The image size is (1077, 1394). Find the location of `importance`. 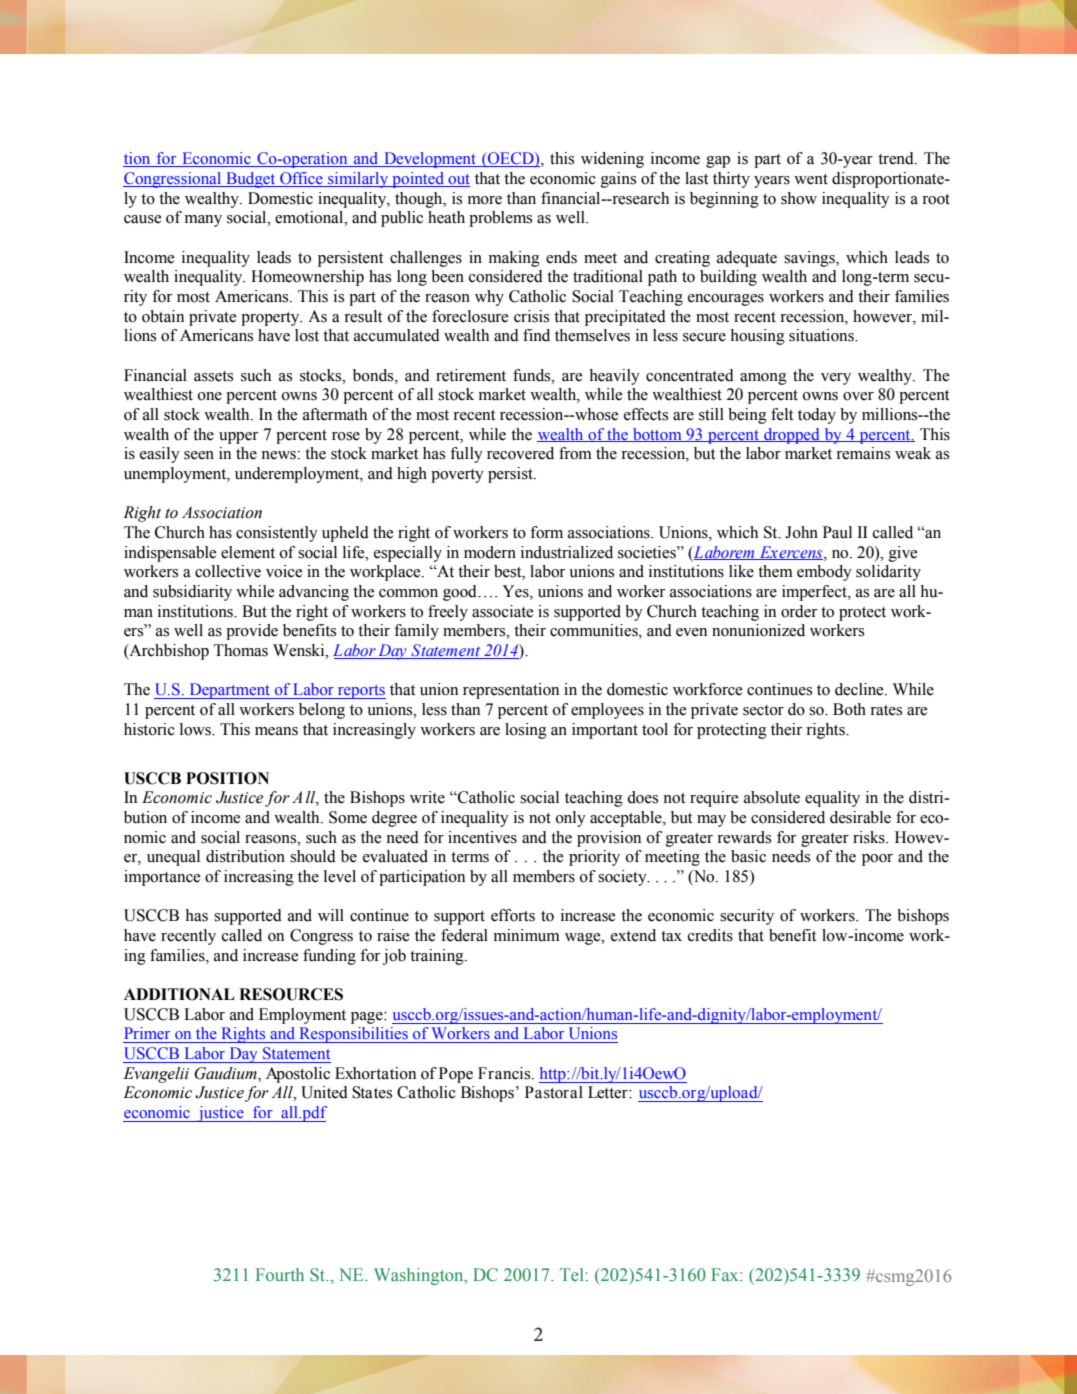

importance is located at coordinates (162, 878).
